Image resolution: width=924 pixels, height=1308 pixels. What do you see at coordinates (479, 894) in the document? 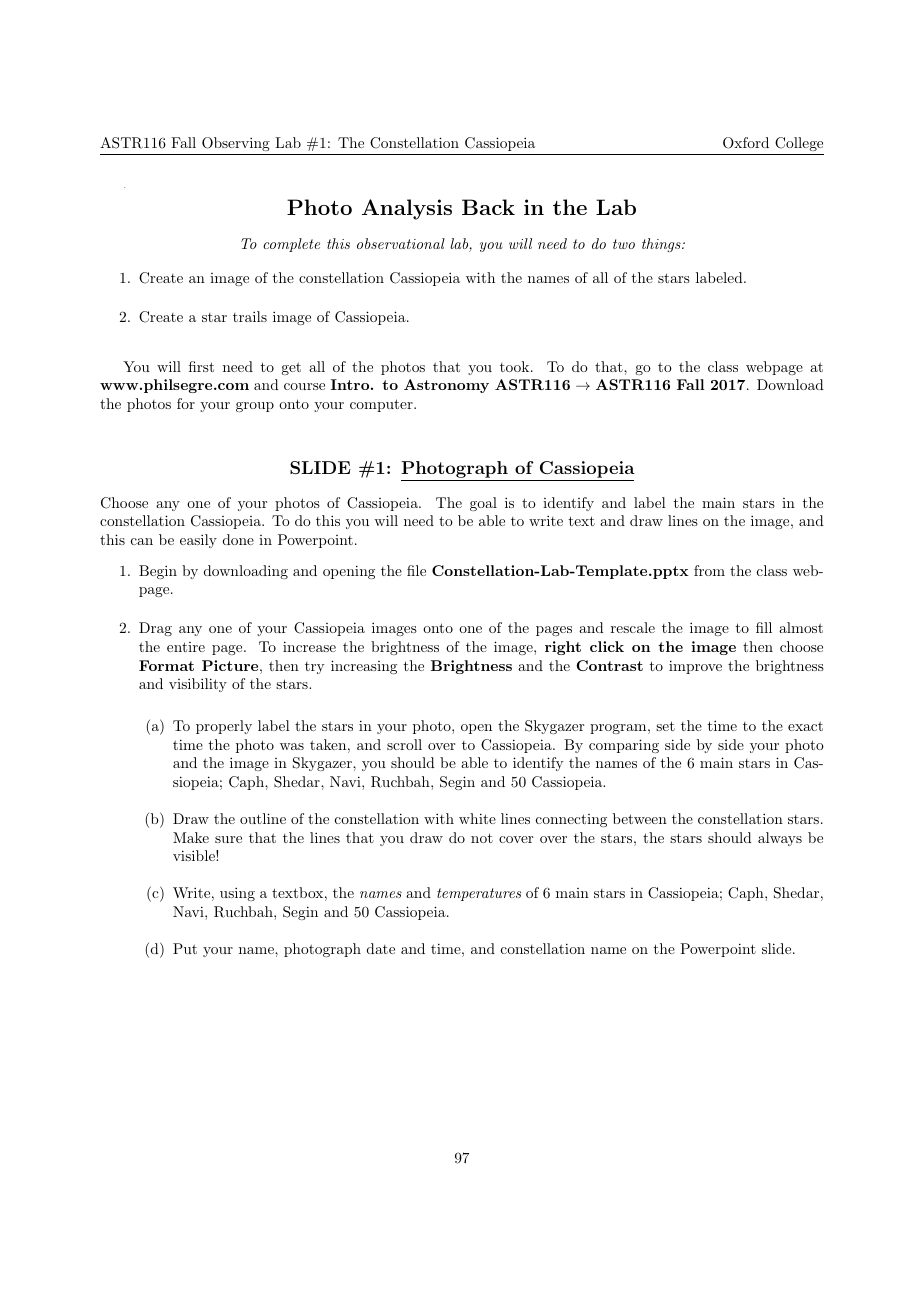
I see `temperatures` at bounding box center [479, 894].
